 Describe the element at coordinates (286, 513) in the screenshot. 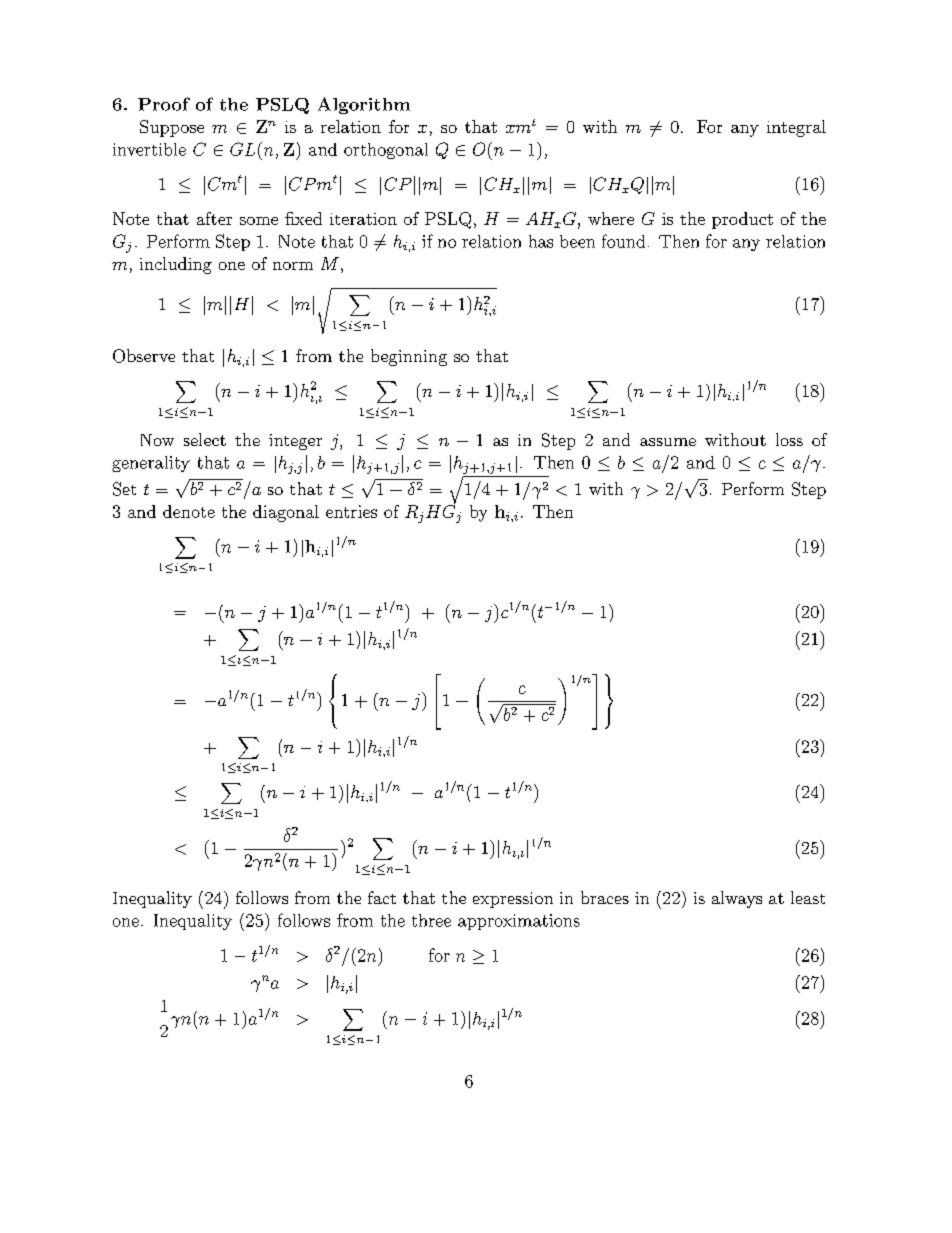

I see `diagonal` at that location.
